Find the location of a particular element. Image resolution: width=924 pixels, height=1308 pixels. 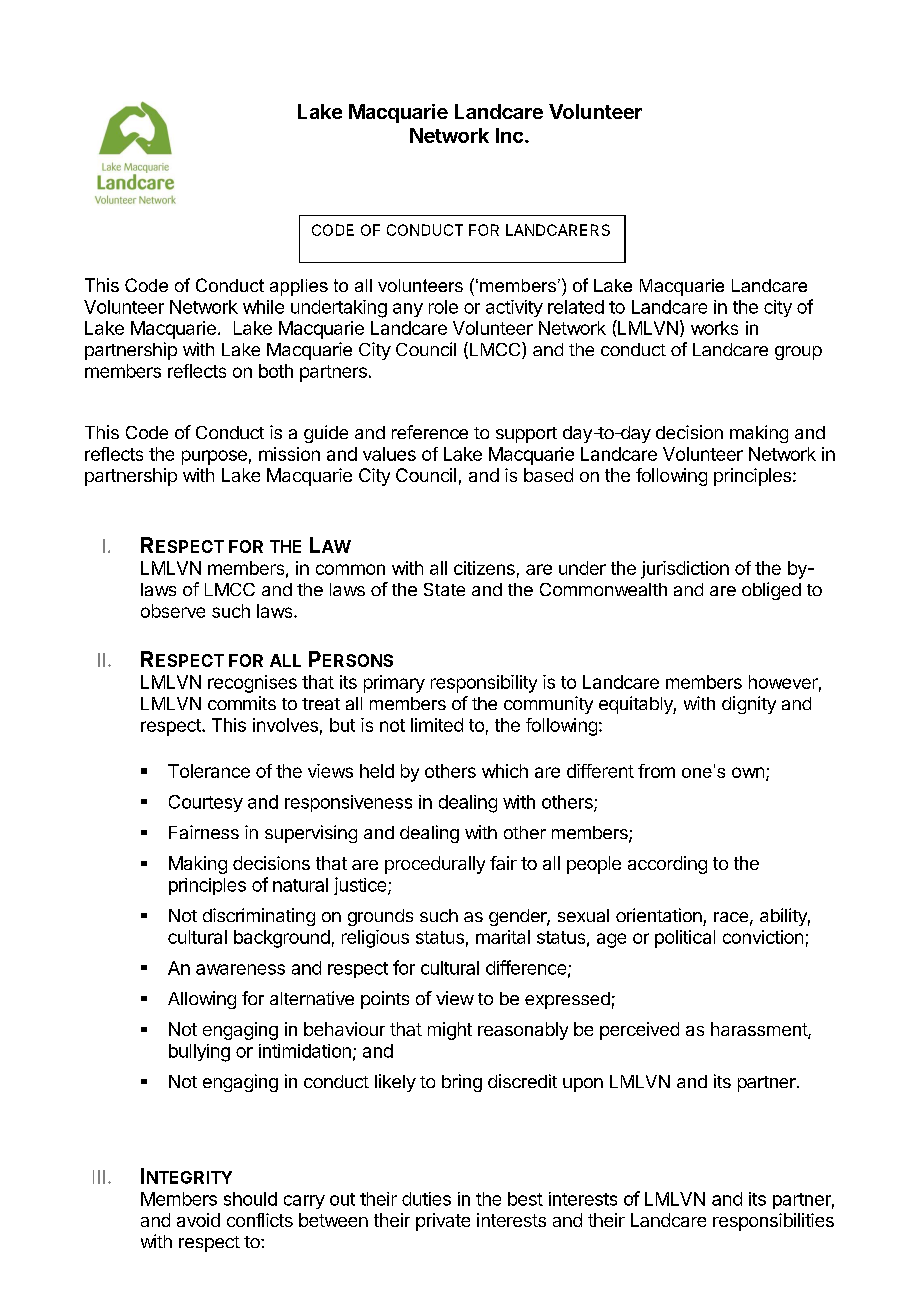

duties is located at coordinates (426, 1199).
